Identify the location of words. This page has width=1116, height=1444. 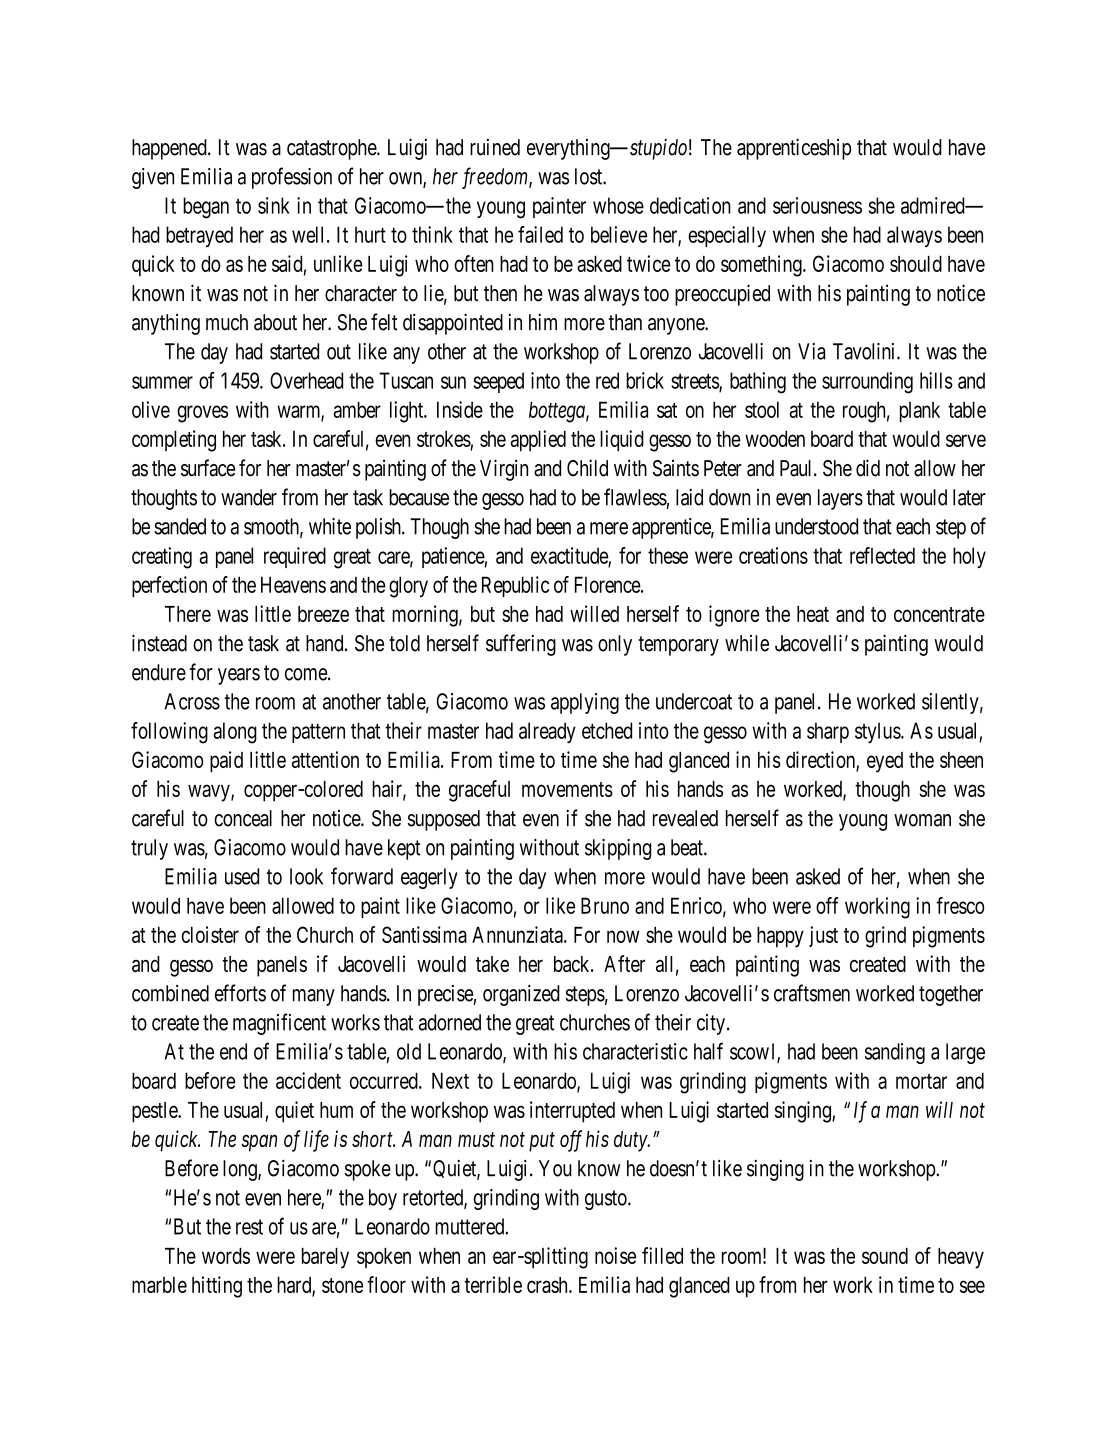
(226, 1256).
